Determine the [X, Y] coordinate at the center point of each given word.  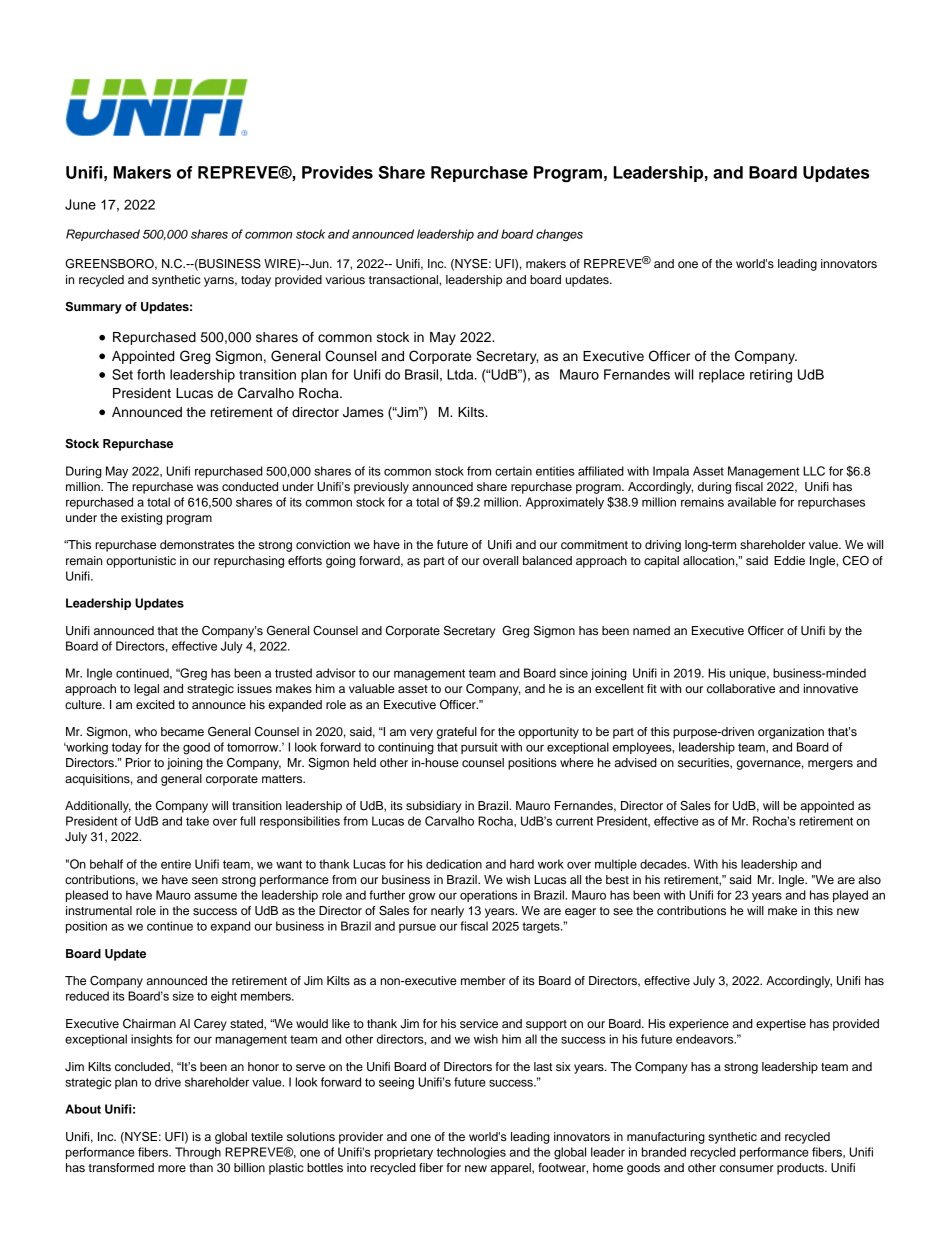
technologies [471, 1153]
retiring [771, 376]
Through [198, 1153]
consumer [747, 1168]
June [80, 204]
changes [559, 235]
